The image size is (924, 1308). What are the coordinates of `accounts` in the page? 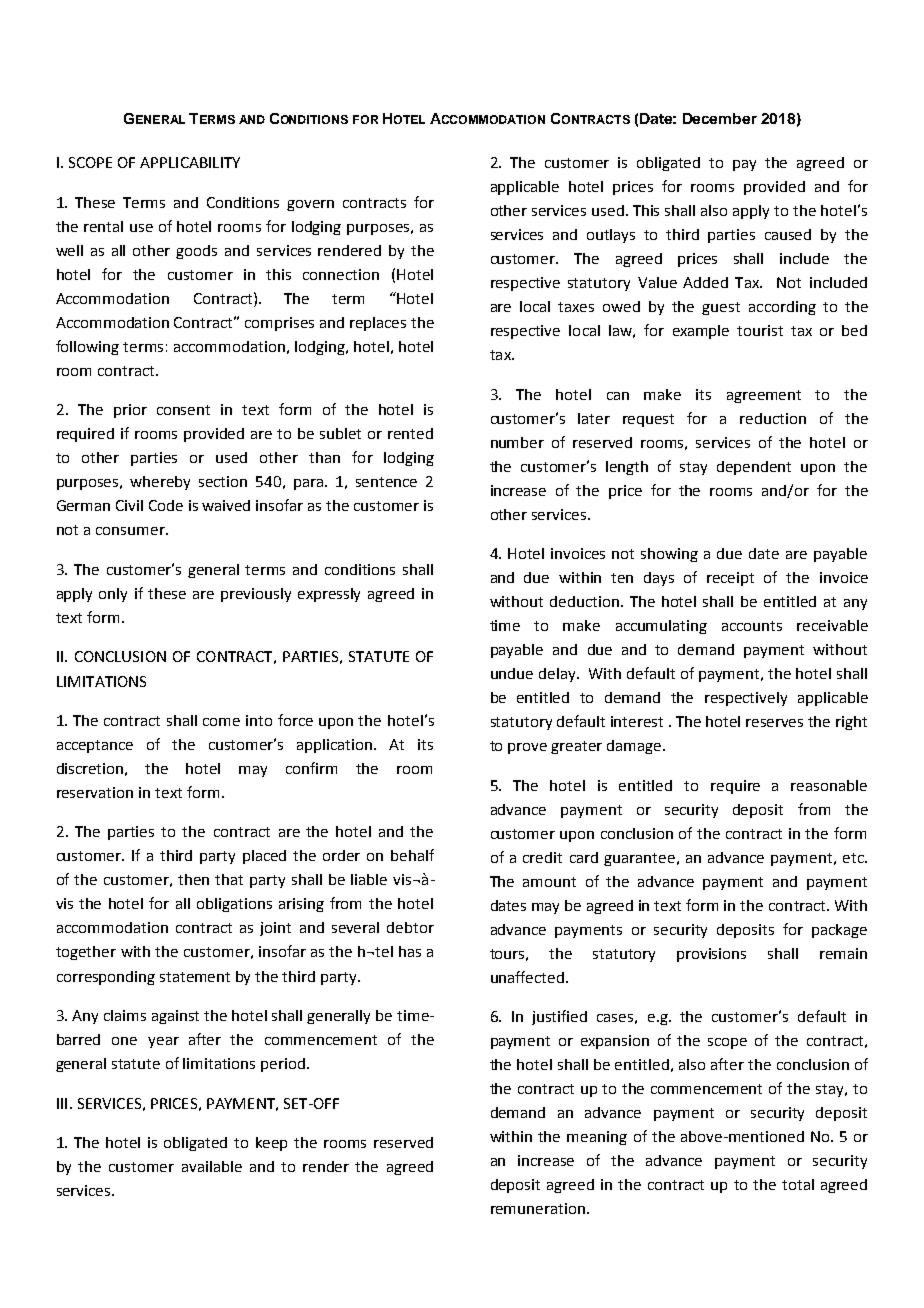 It's located at (752, 626).
